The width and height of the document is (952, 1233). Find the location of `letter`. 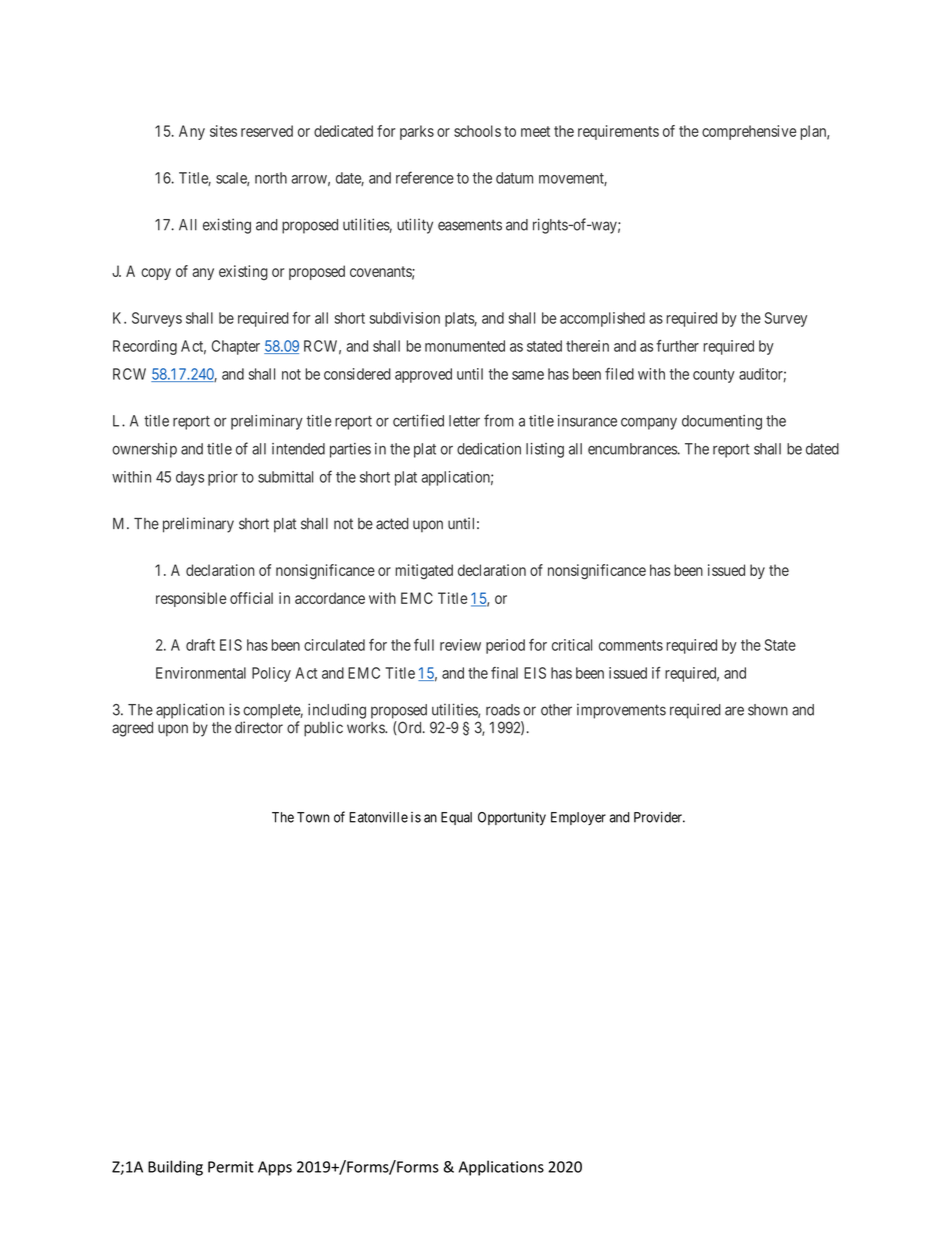

letter is located at coordinates (464, 421).
